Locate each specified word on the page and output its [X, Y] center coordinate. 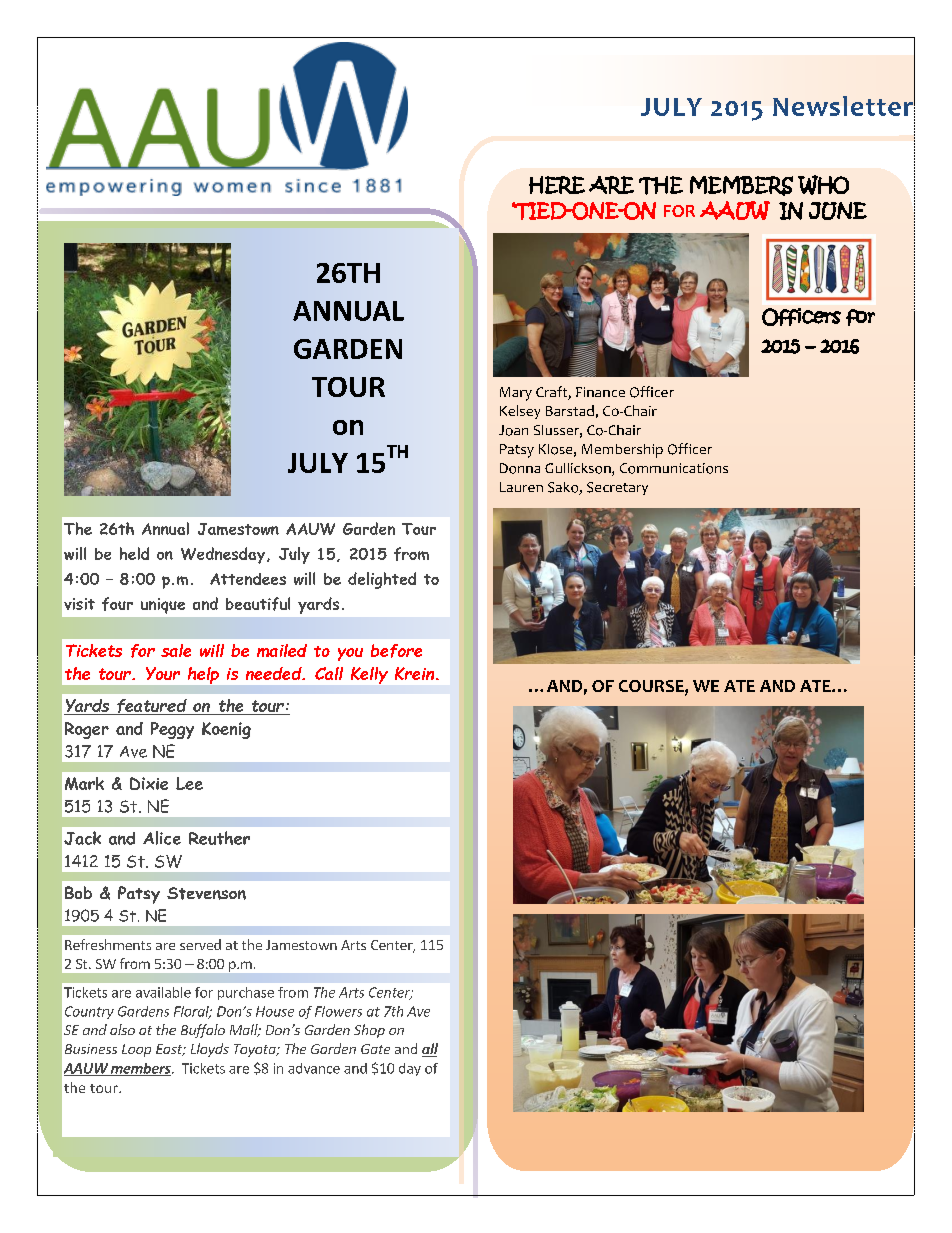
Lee [189, 783]
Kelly [369, 675]
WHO [823, 185]
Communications [674, 468]
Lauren [521, 487]
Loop [136, 1050]
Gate [375, 1049]
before [396, 651]
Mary [516, 394]
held [134, 553]
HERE [557, 185]
